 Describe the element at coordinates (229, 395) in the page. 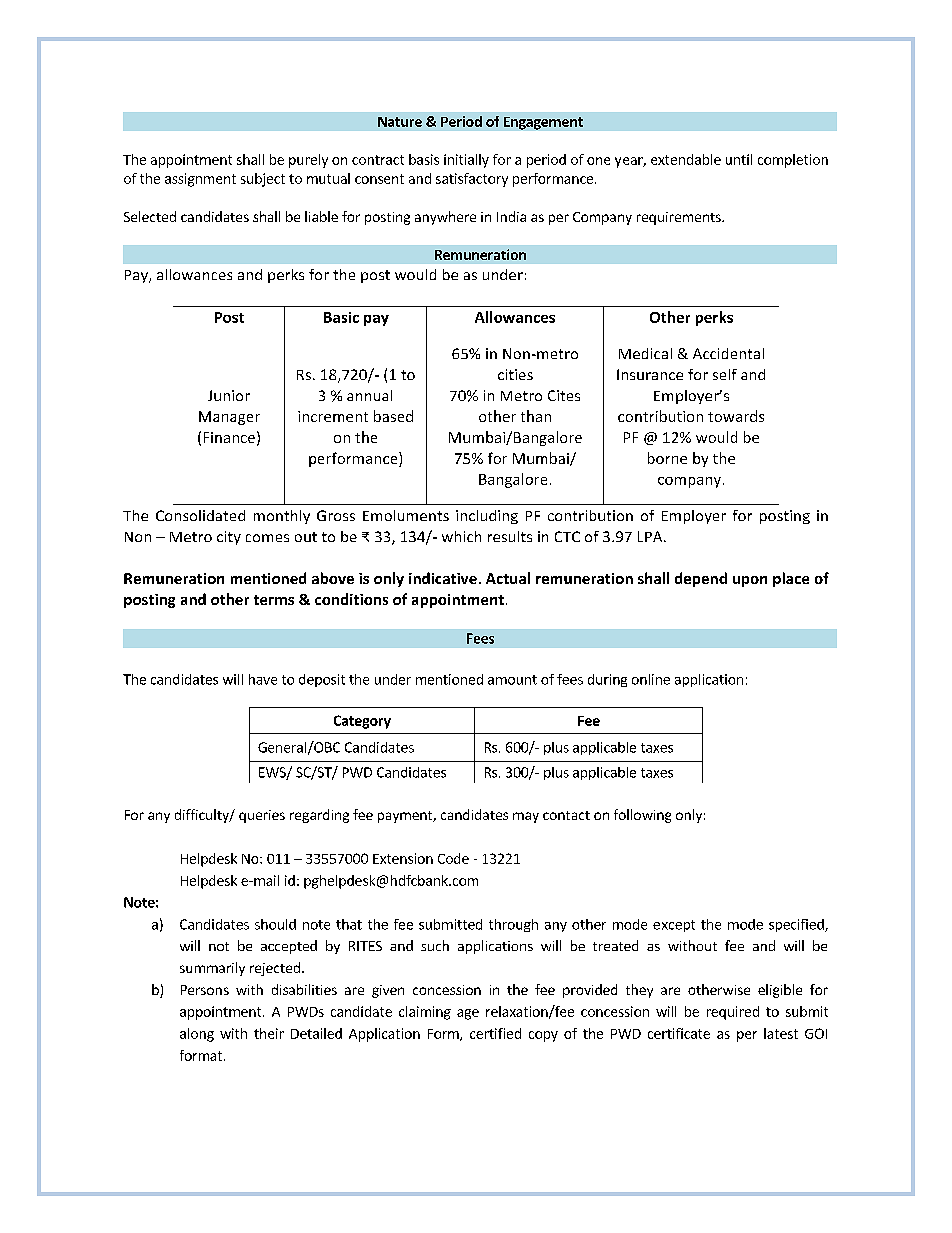

I see `Junior` at that location.
